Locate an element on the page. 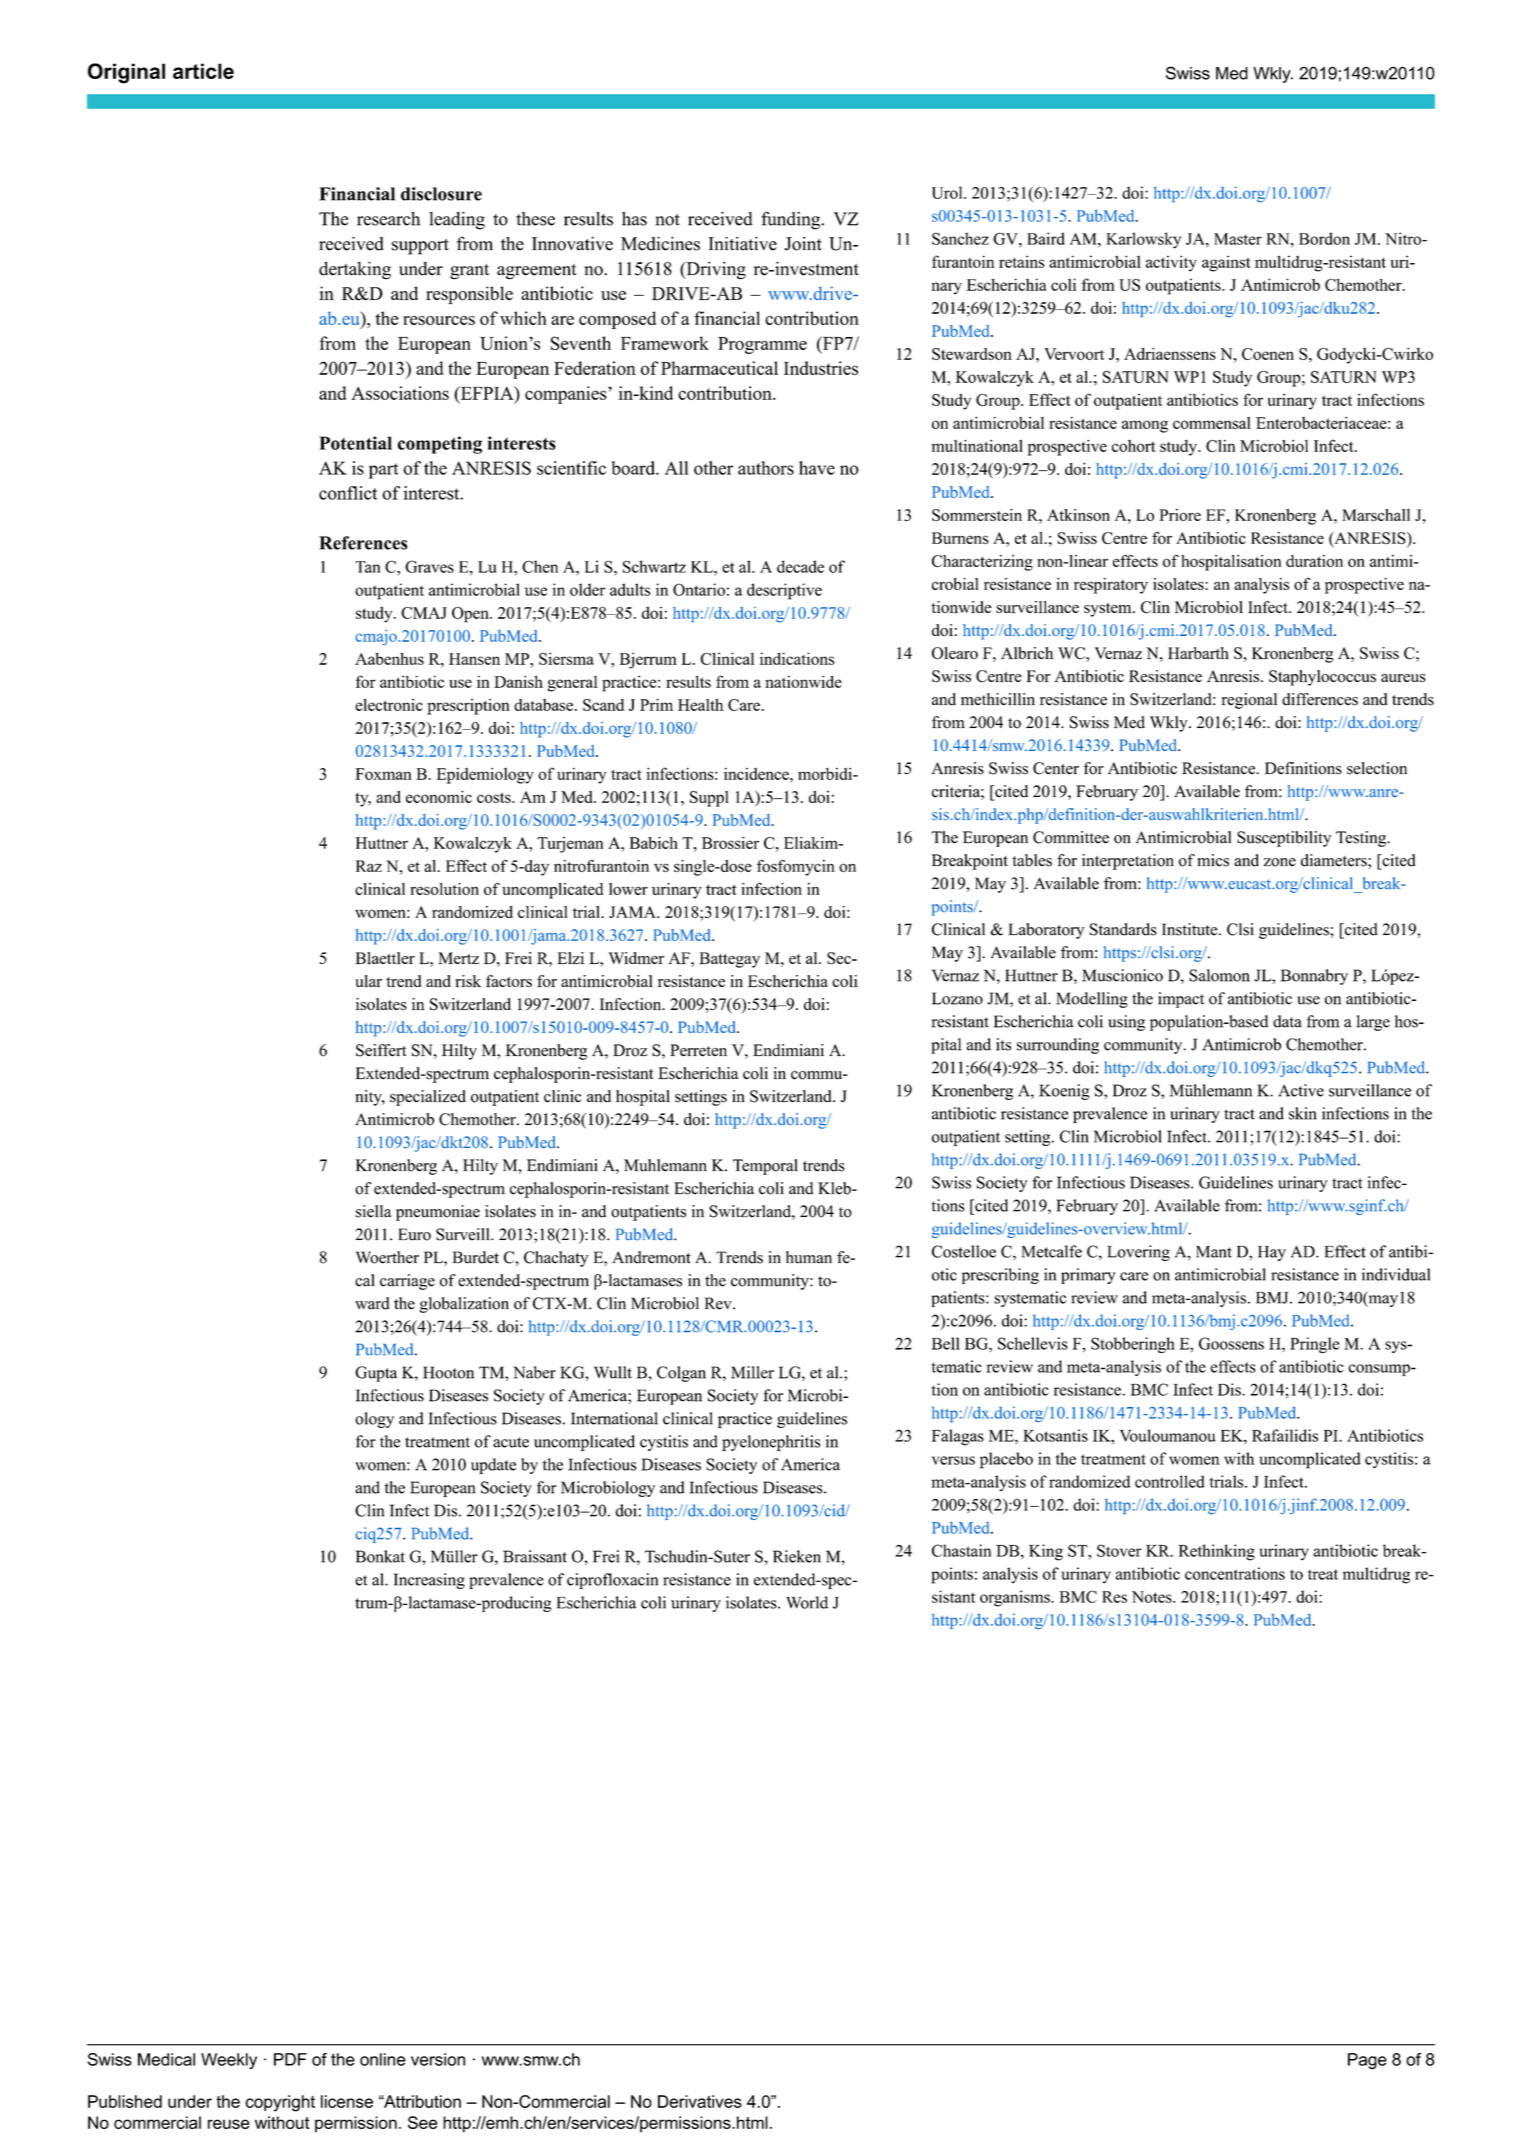 This document has height=2153, width=1522. Hay is located at coordinates (1272, 1253).
